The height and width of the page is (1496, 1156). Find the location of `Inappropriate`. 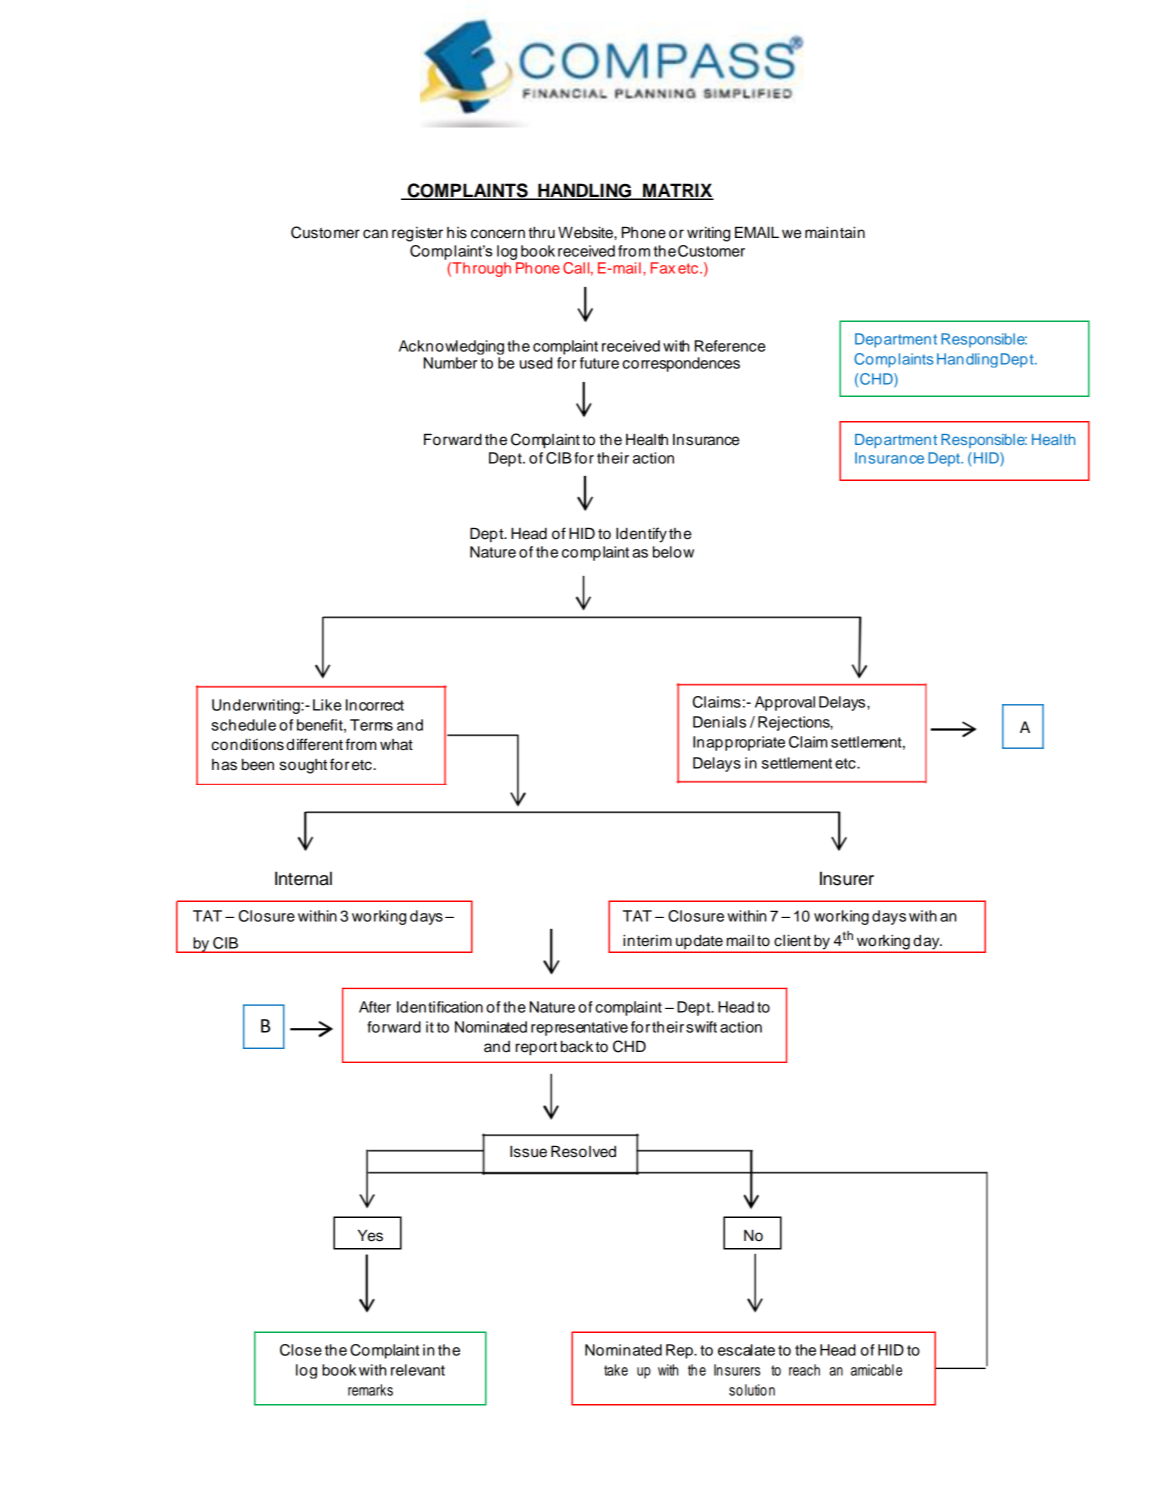

Inappropriate is located at coordinates (739, 743).
